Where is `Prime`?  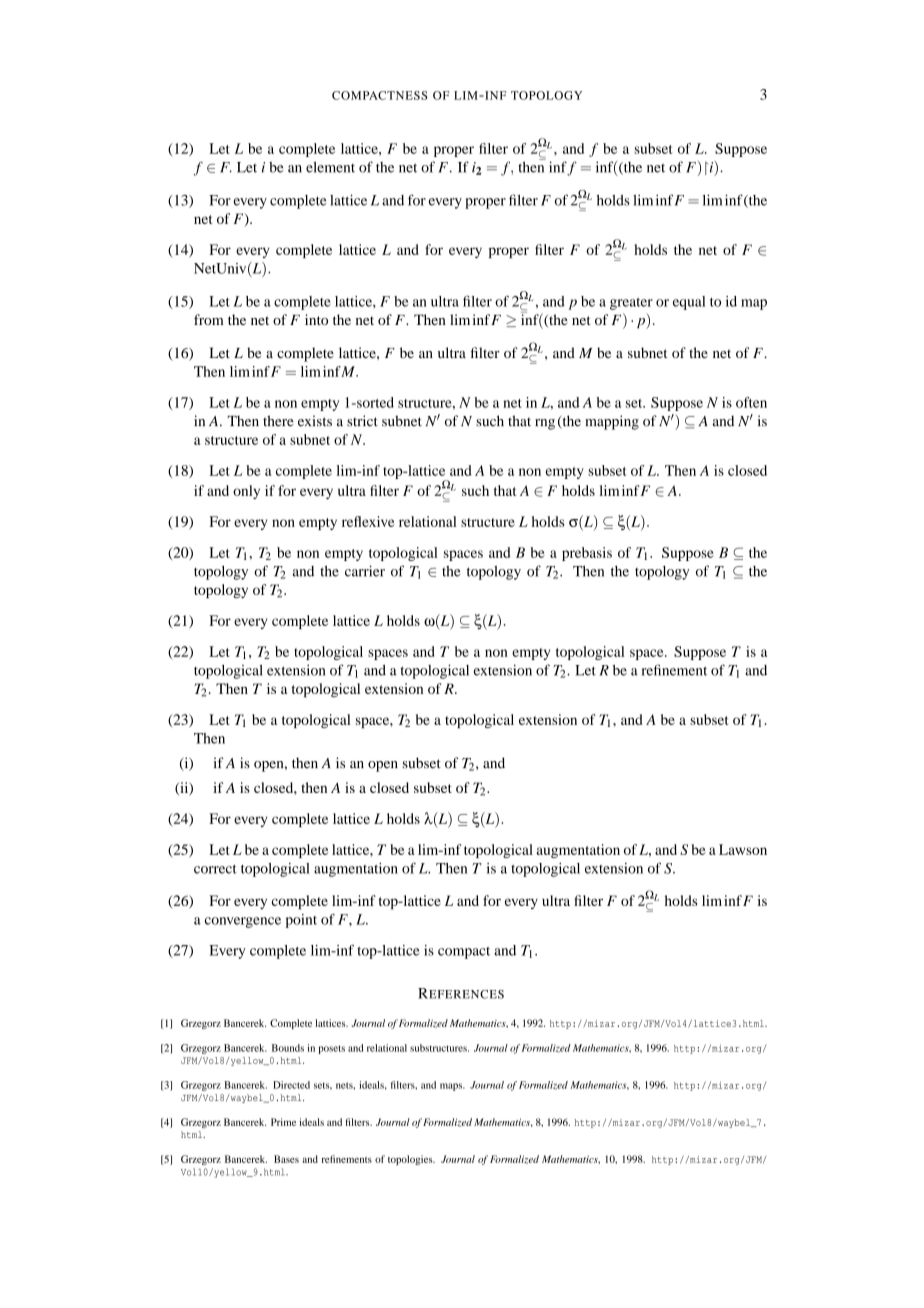 Prime is located at coordinates (283, 1122).
